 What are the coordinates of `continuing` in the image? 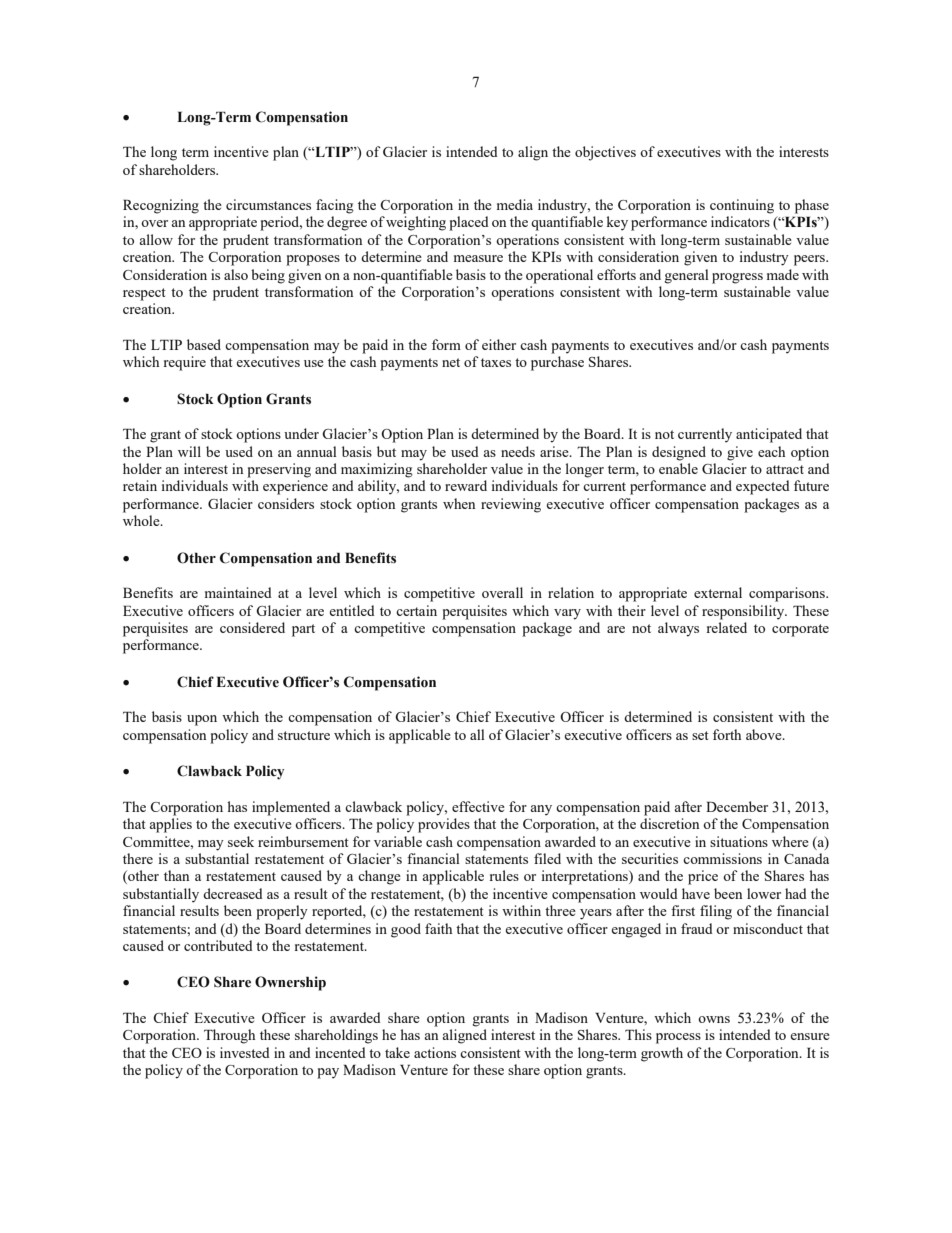 It's located at (742, 206).
